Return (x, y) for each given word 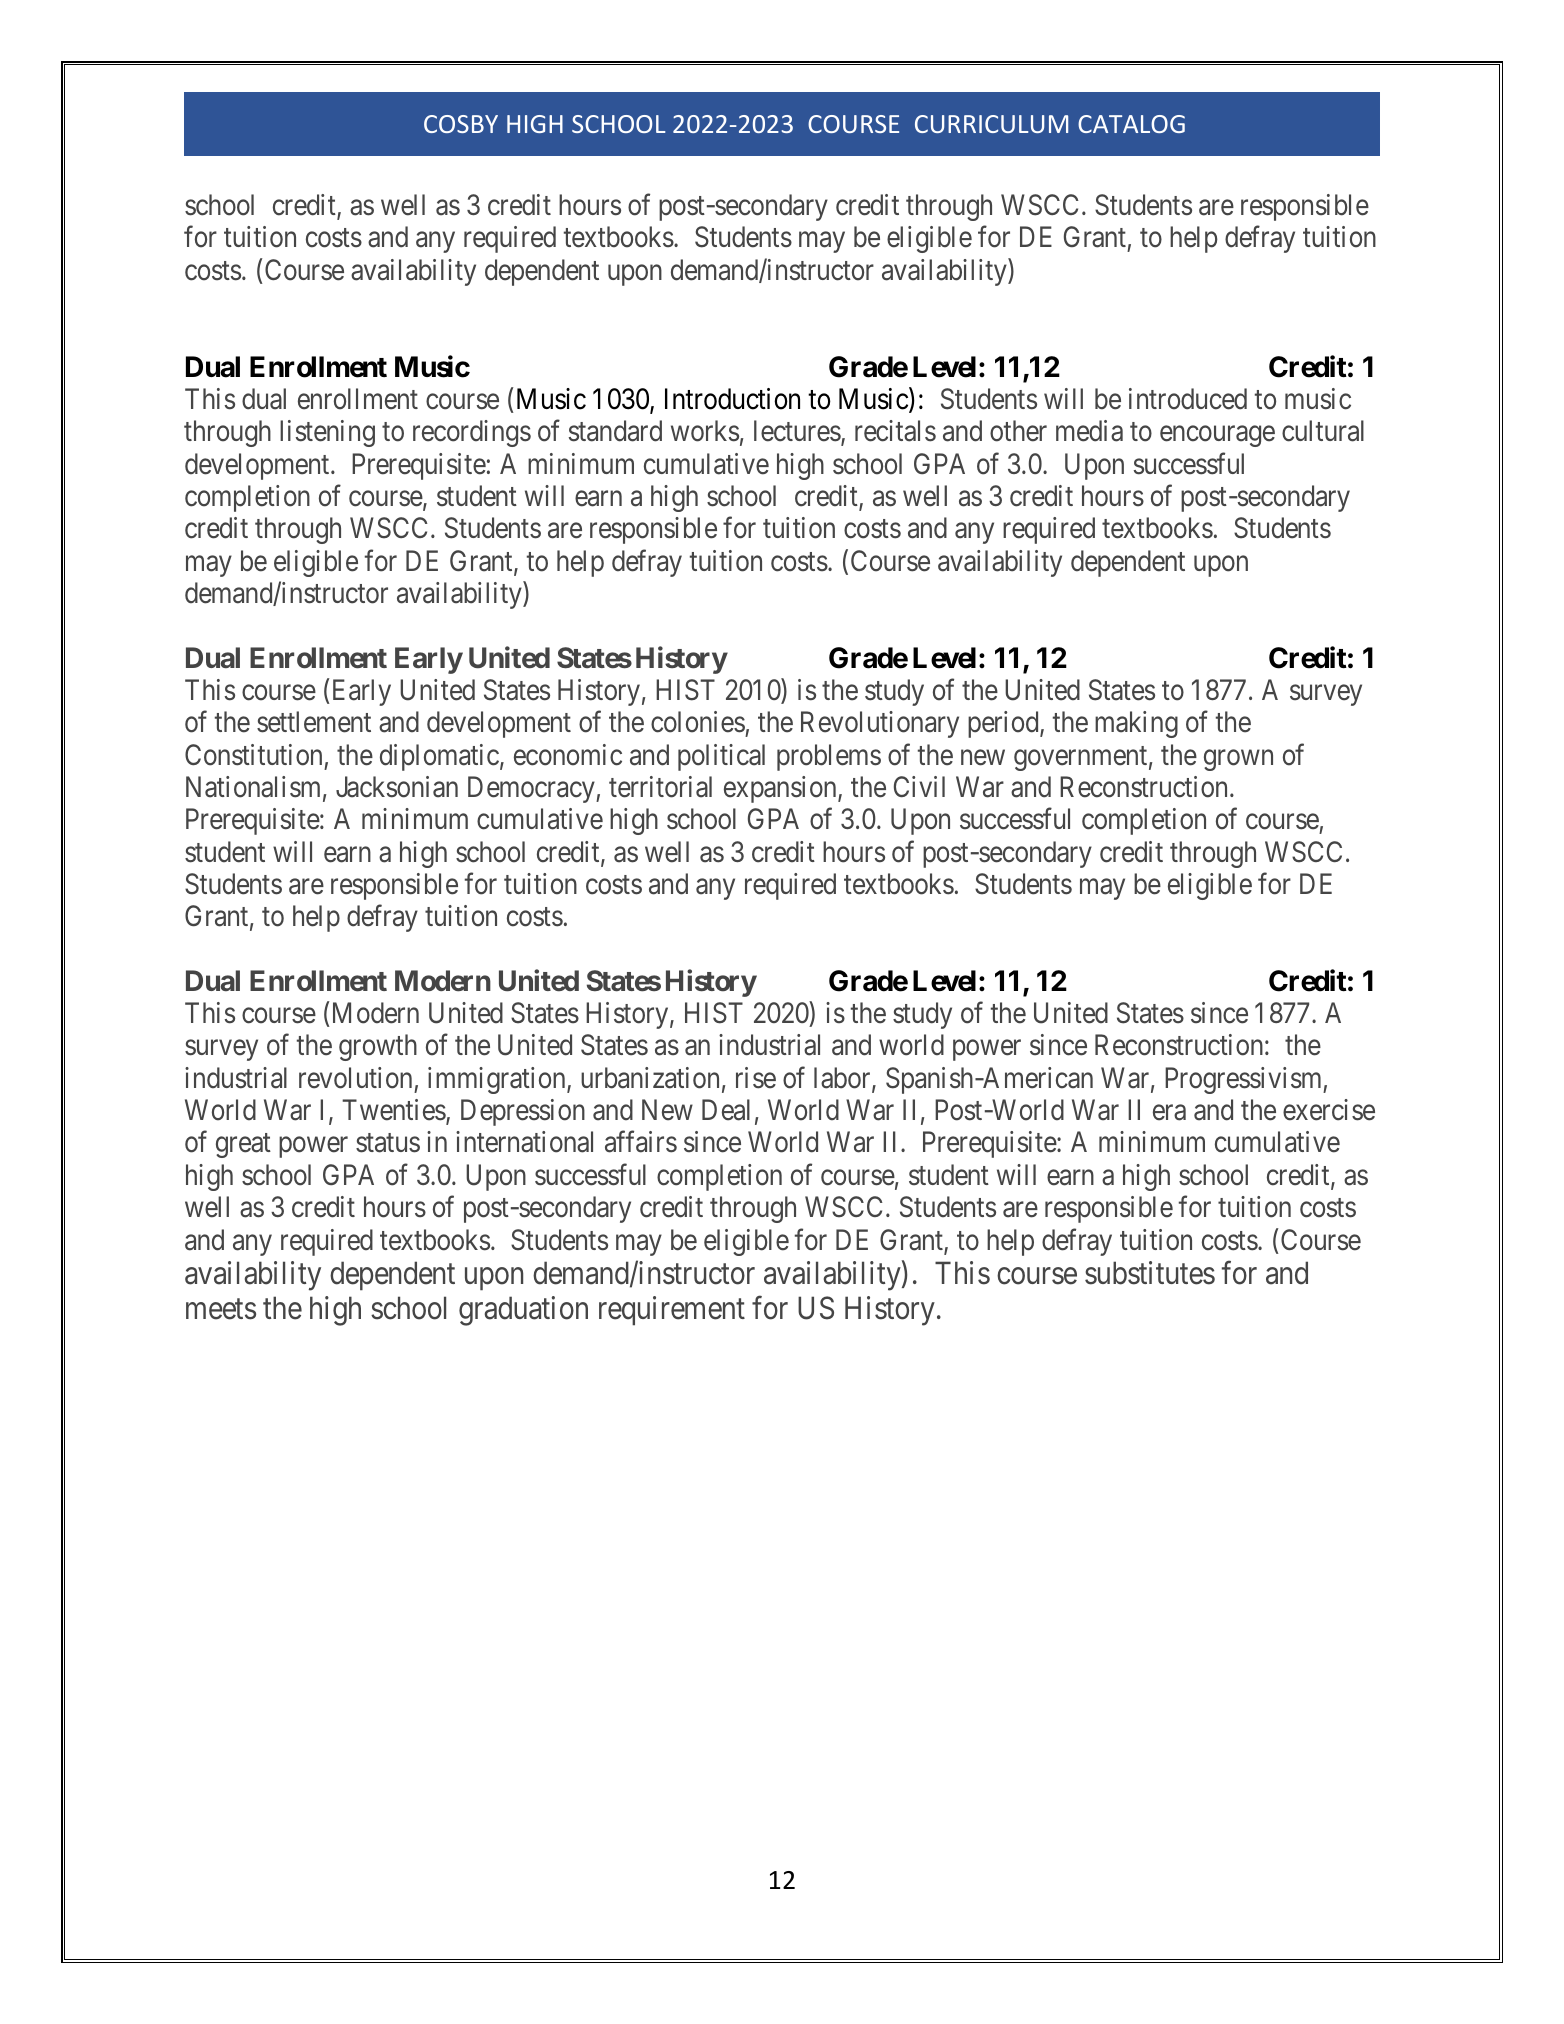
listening (327, 433)
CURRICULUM (991, 124)
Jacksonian (397, 787)
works (705, 431)
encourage (1217, 436)
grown (1238, 760)
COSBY (461, 124)
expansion (781, 789)
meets (221, 1310)
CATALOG (1131, 124)
